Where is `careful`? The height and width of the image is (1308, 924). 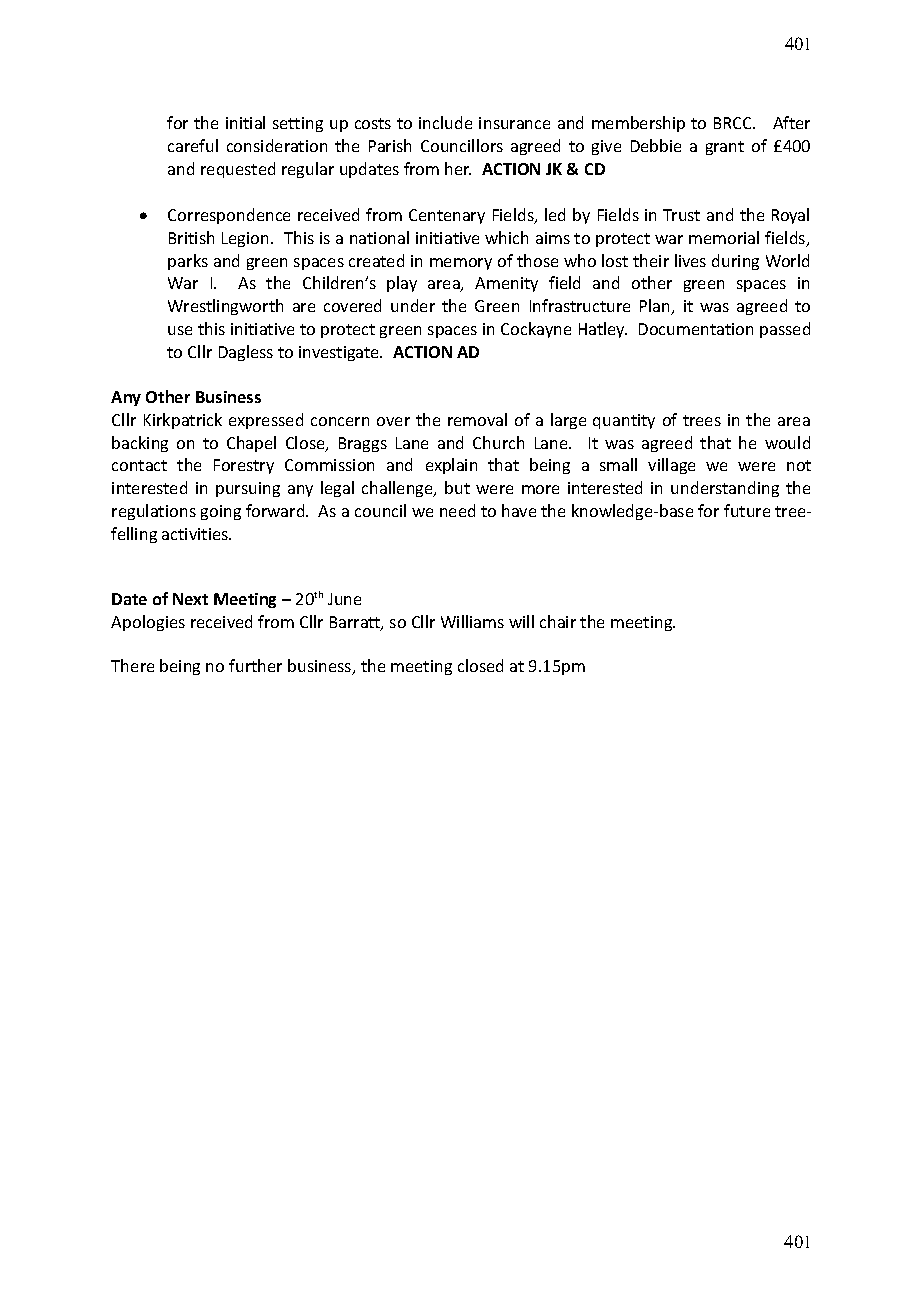
careful is located at coordinates (193, 145).
